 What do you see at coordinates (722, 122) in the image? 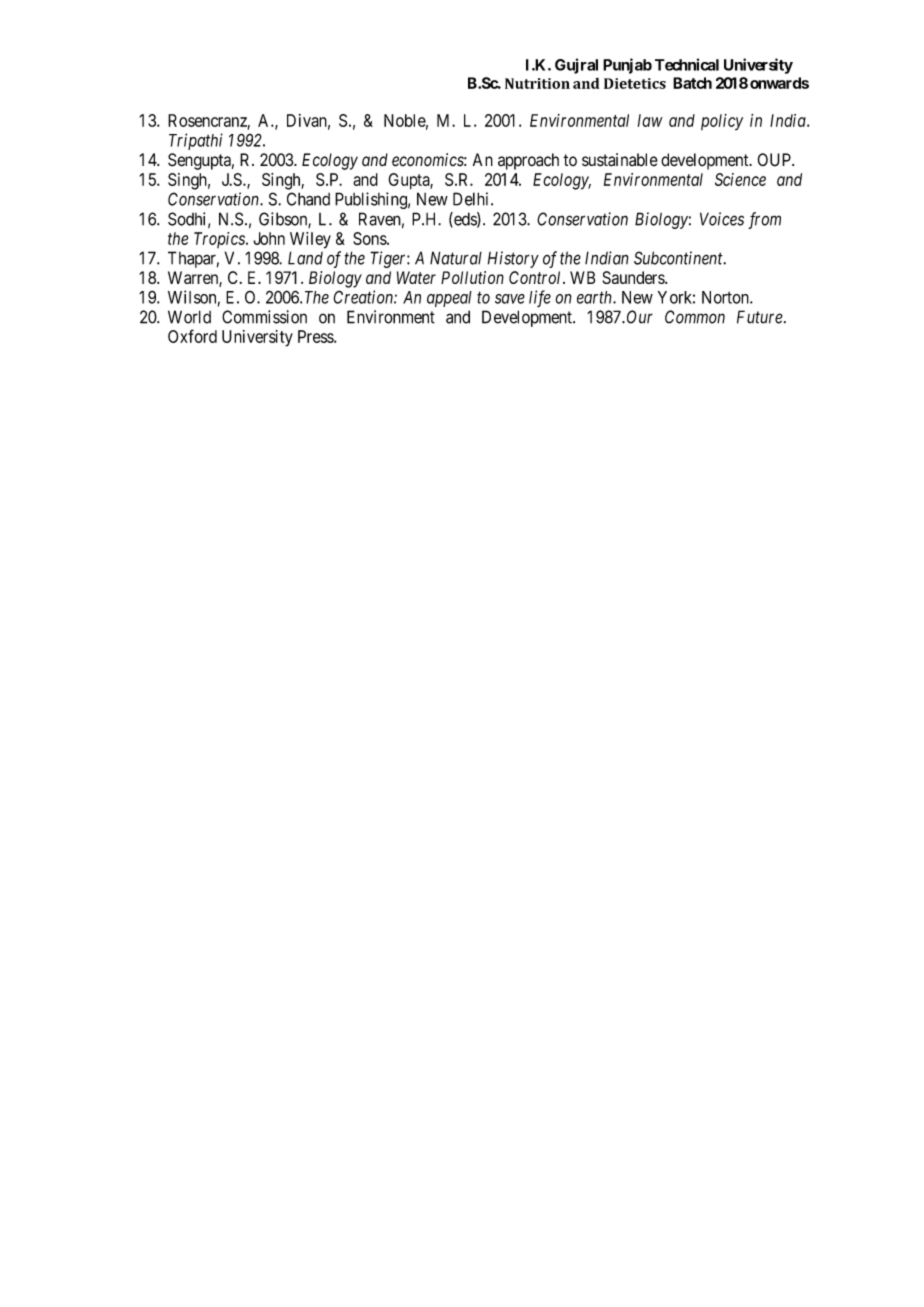
I see `policy` at bounding box center [722, 122].
